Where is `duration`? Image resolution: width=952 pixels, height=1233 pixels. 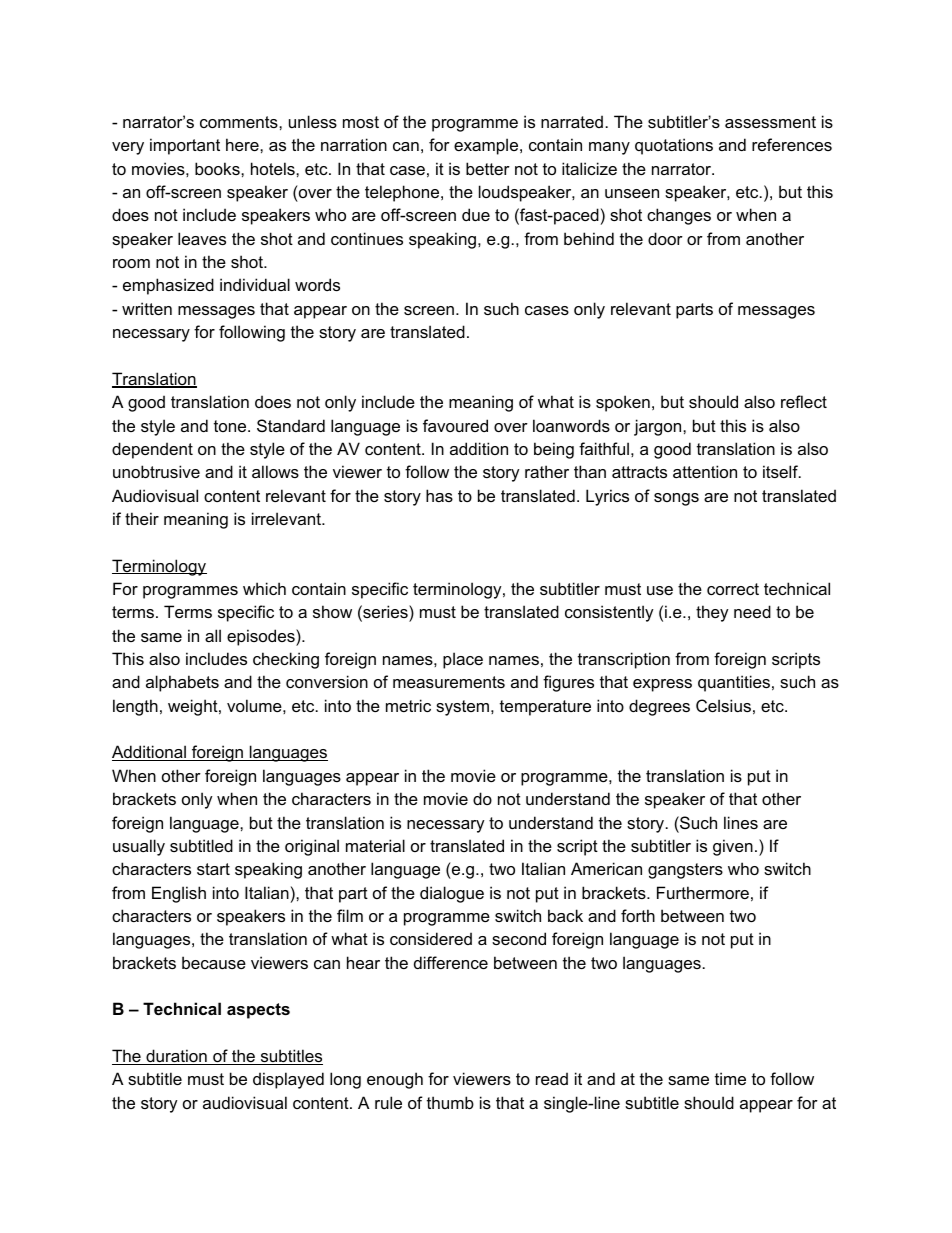 duration is located at coordinates (176, 1057).
